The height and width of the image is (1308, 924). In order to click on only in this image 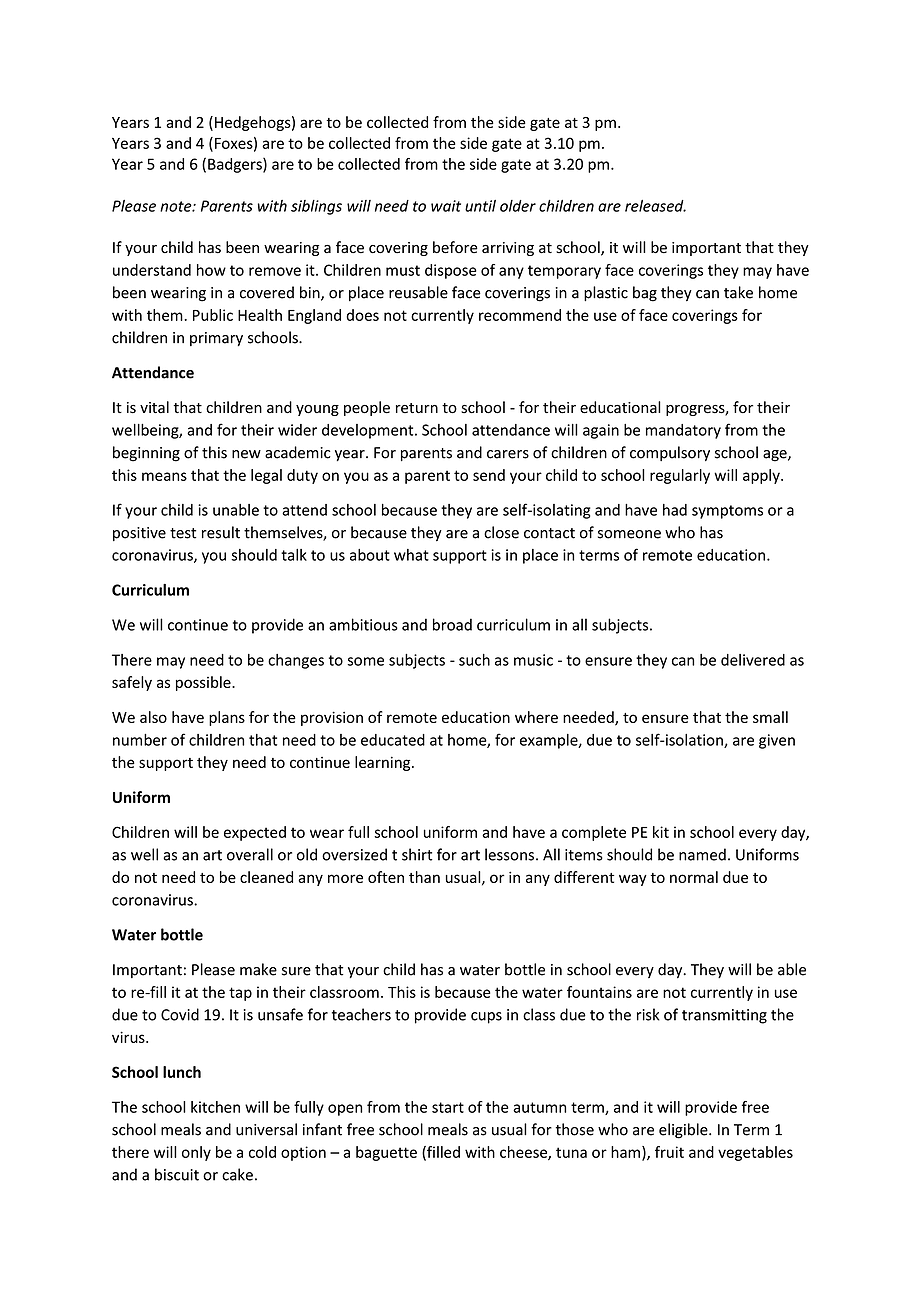, I will do `click(196, 1153)`.
